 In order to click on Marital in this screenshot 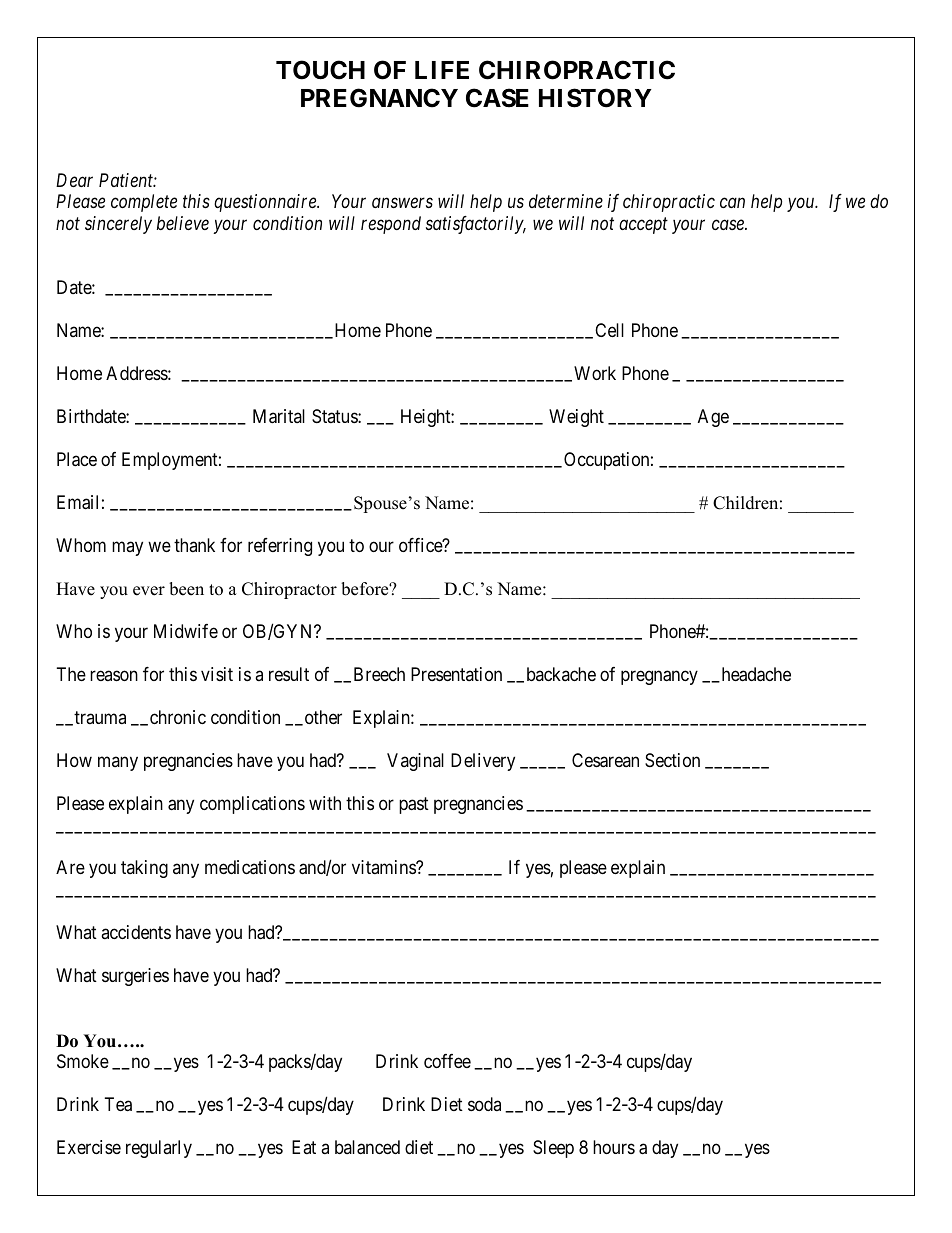, I will do `click(279, 416)`.
